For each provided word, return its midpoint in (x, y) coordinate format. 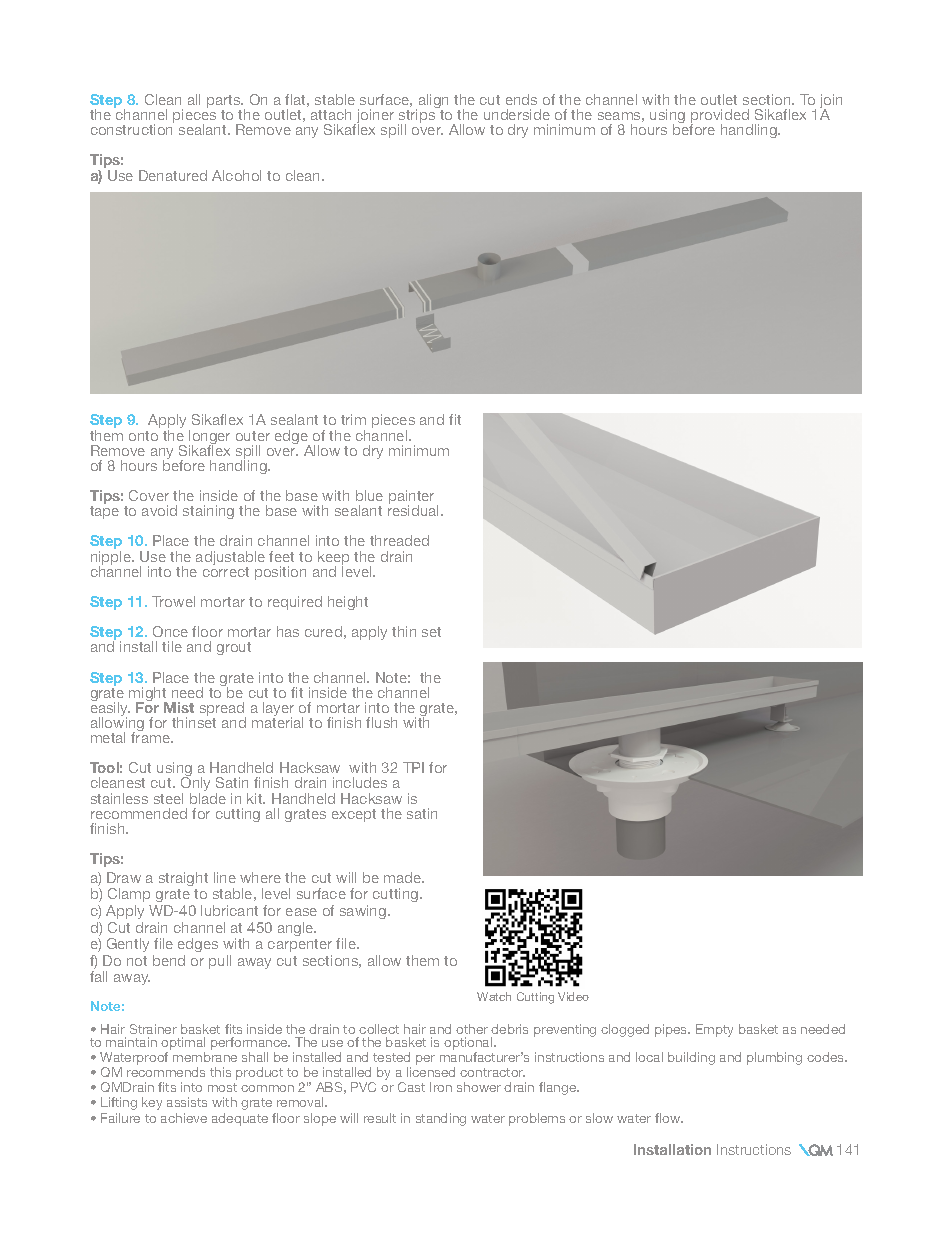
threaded (399, 540)
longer (209, 438)
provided (720, 117)
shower (479, 1087)
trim (353, 419)
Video (573, 996)
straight (183, 879)
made (404, 877)
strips (418, 116)
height (348, 603)
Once (170, 631)
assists (187, 1102)
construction (132, 128)
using (667, 117)
